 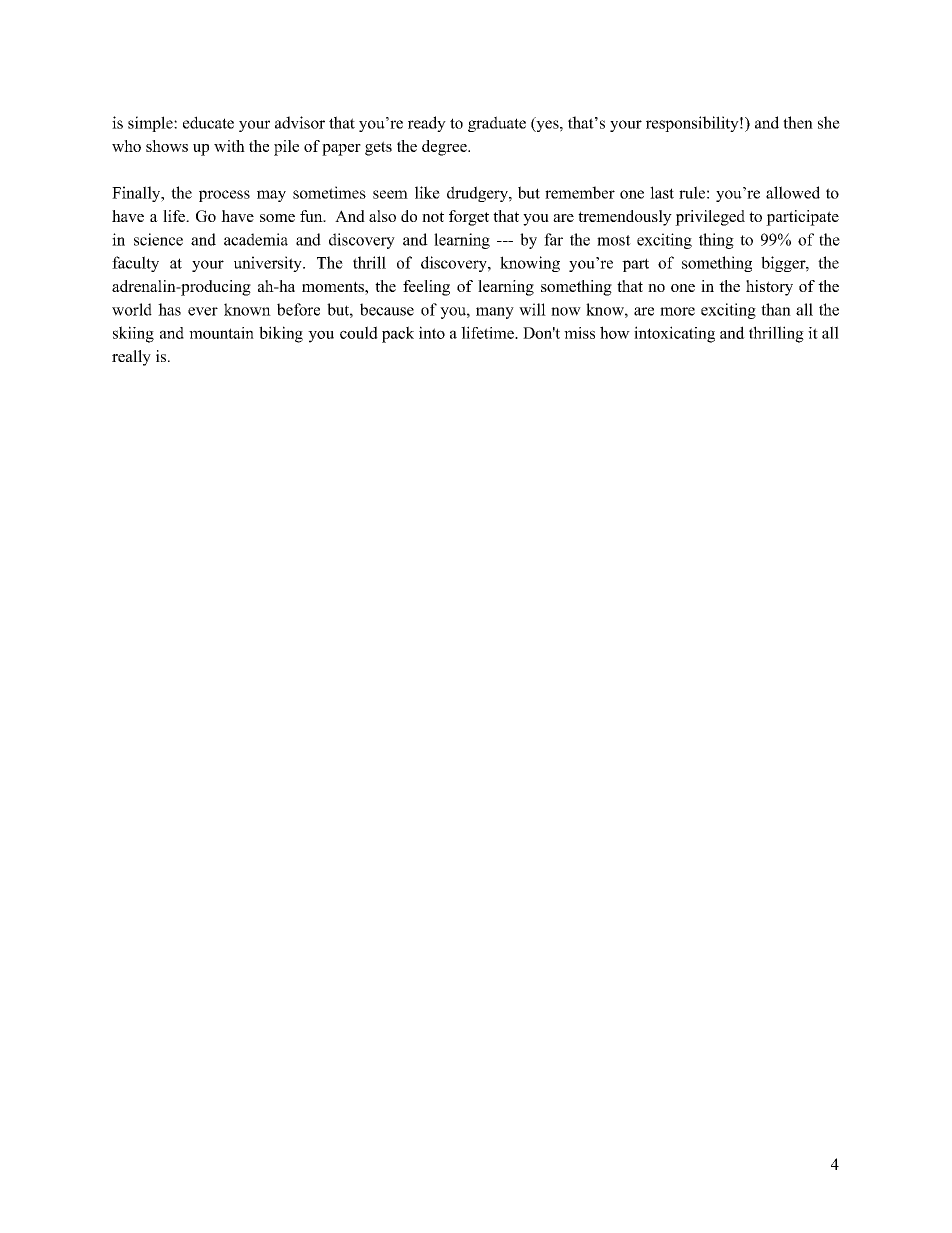 What do you see at coordinates (427, 192) in the image?
I see `like` at bounding box center [427, 192].
